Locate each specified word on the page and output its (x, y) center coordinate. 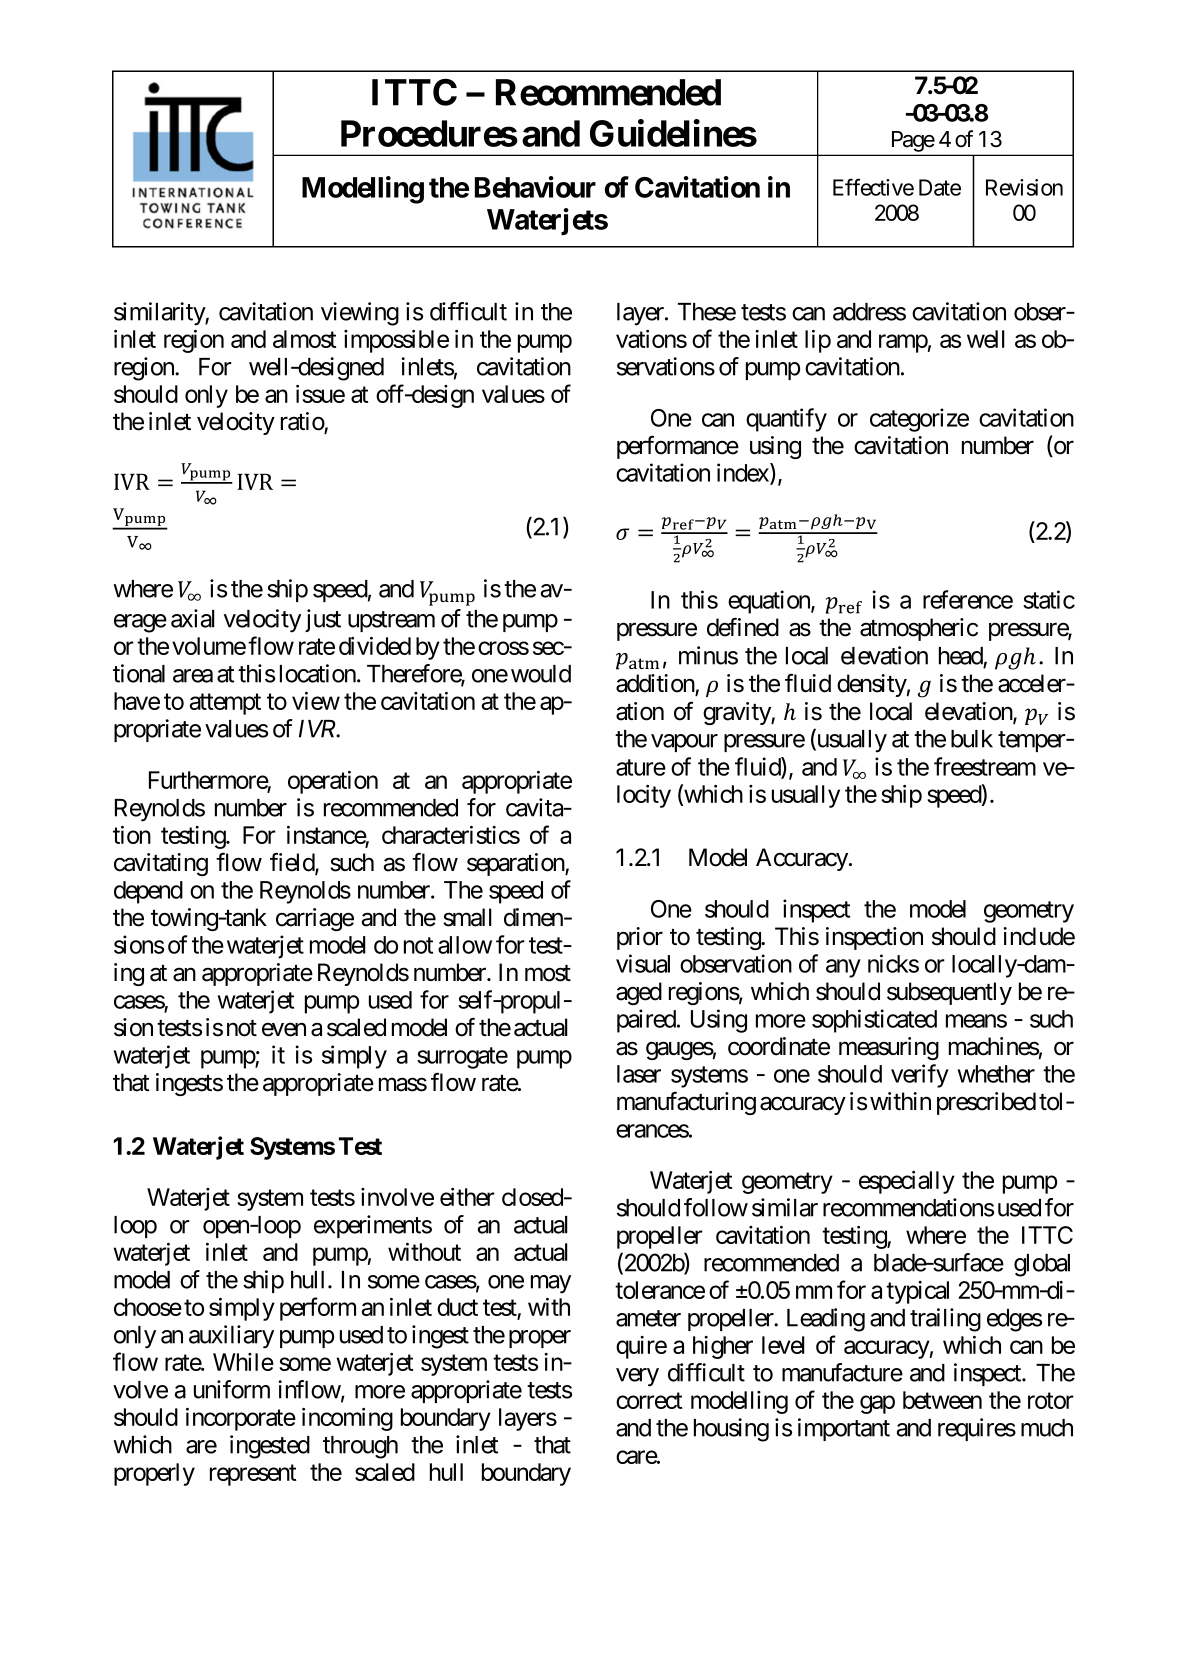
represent (253, 1475)
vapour (684, 743)
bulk (972, 739)
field (293, 863)
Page (913, 141)
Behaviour (535, 187)
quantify (786, 420)
